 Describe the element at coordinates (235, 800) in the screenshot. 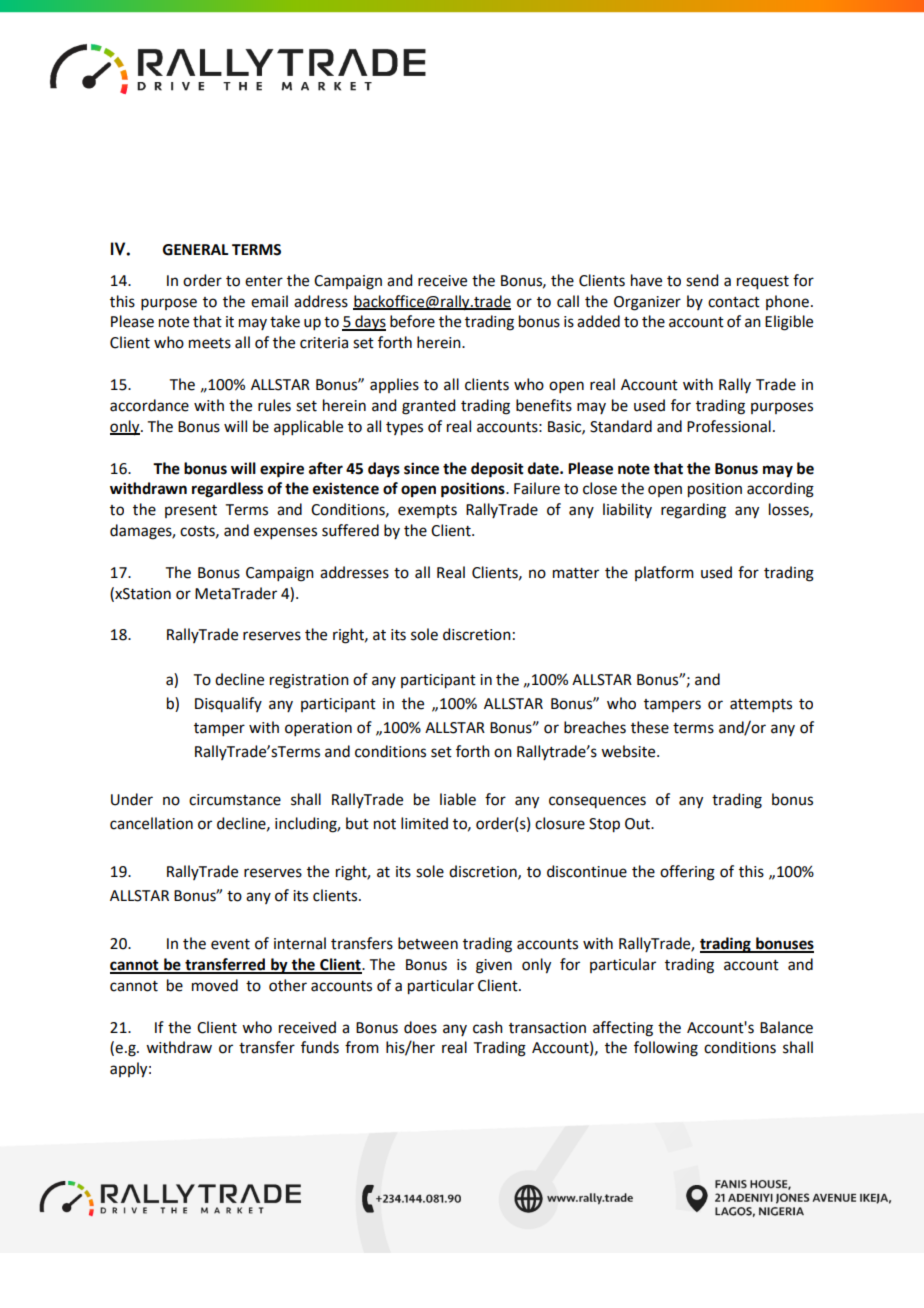

I see `circumstance` at that location.
